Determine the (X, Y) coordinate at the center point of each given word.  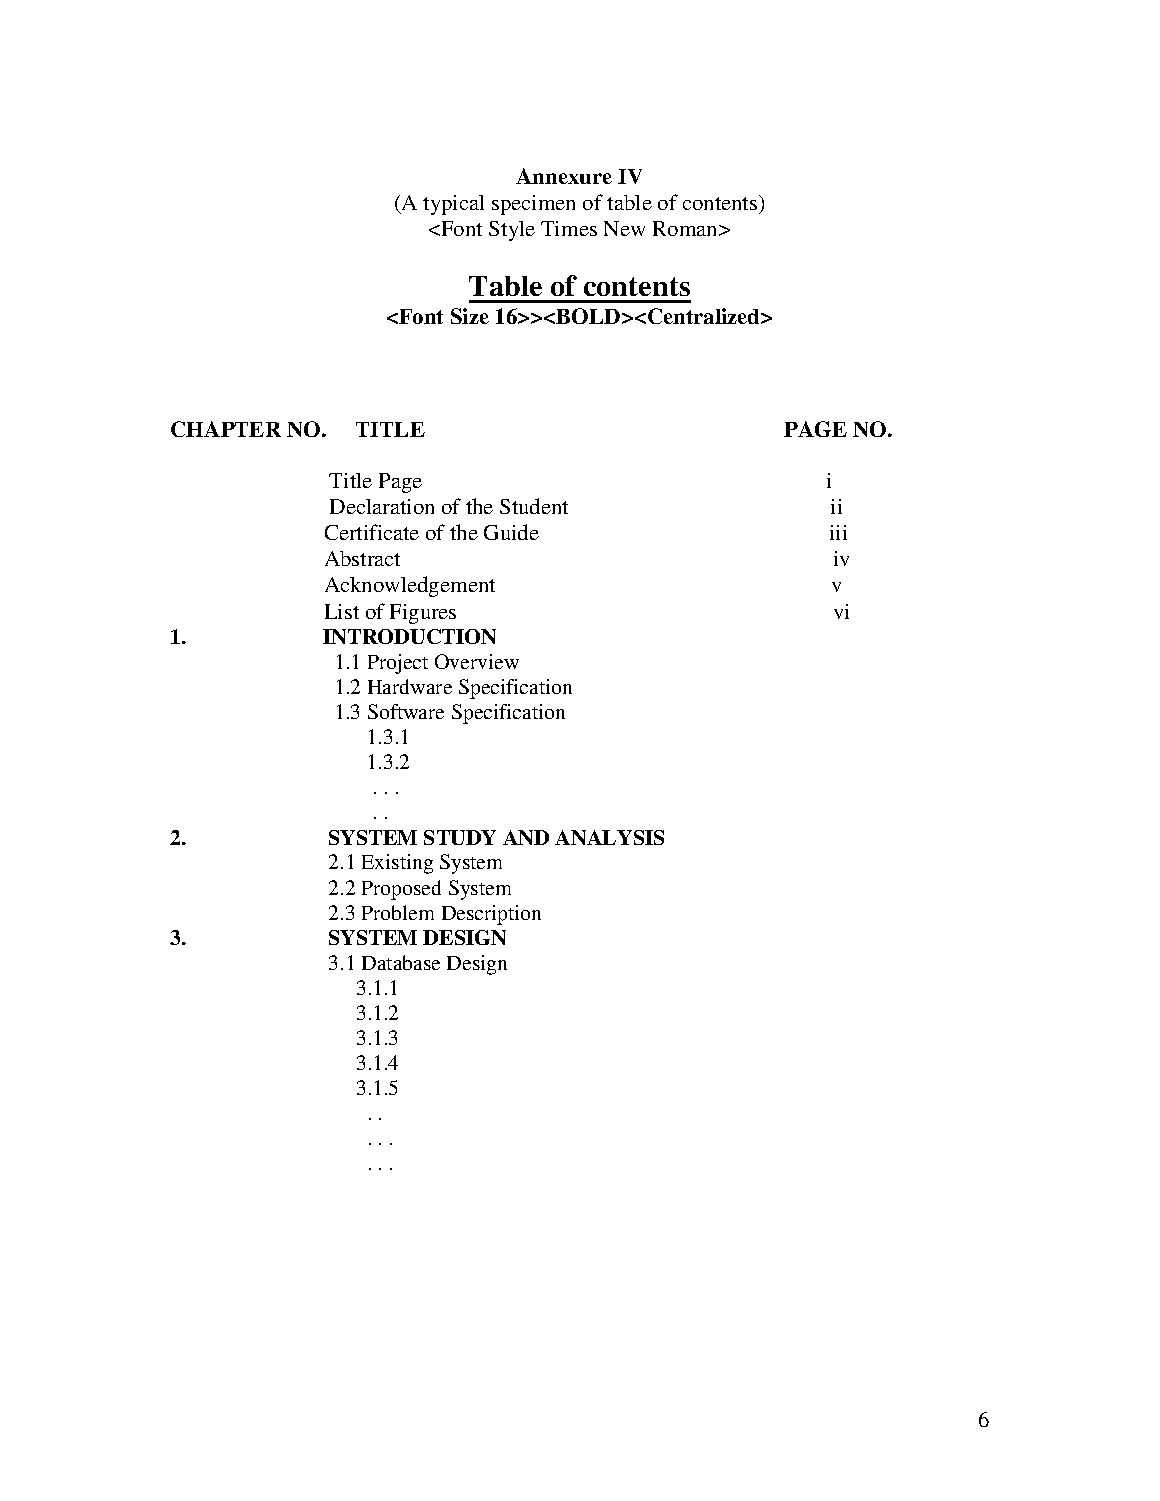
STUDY (460, 837)
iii (838, 532)
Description (491, 915)
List (342, 611)
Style (512, 231)
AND (526, 837)
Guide (511, 532)
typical (453, 205)
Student (534, 506)
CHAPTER (226, 429)
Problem (398, 912)
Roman (686, 228)
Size (470, 316)
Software (406, 711)
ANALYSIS (609, 837)
